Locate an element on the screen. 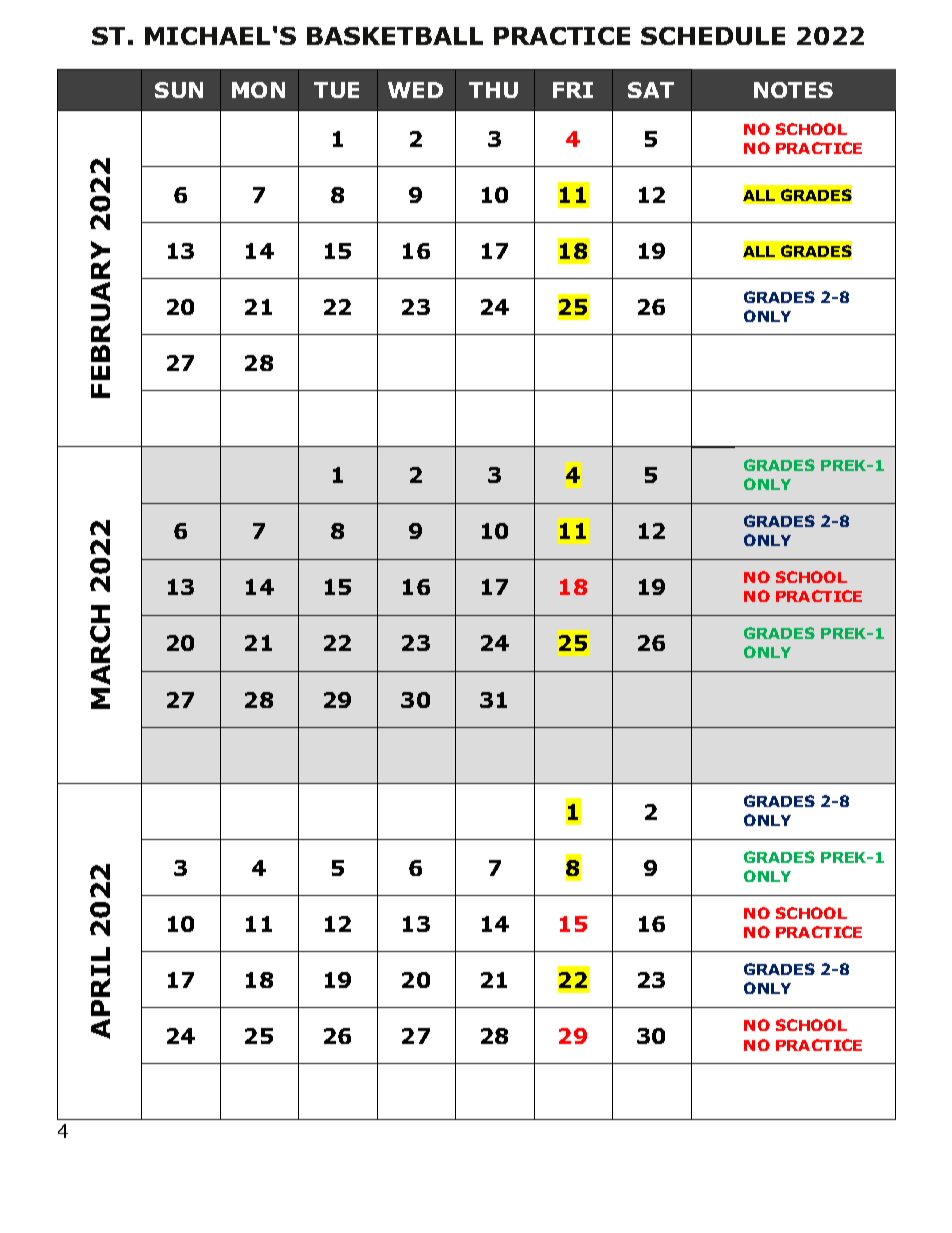 The height and width of the screenshot is (1233, 952). SCHEDULE is located at coordinates (713, 36).
